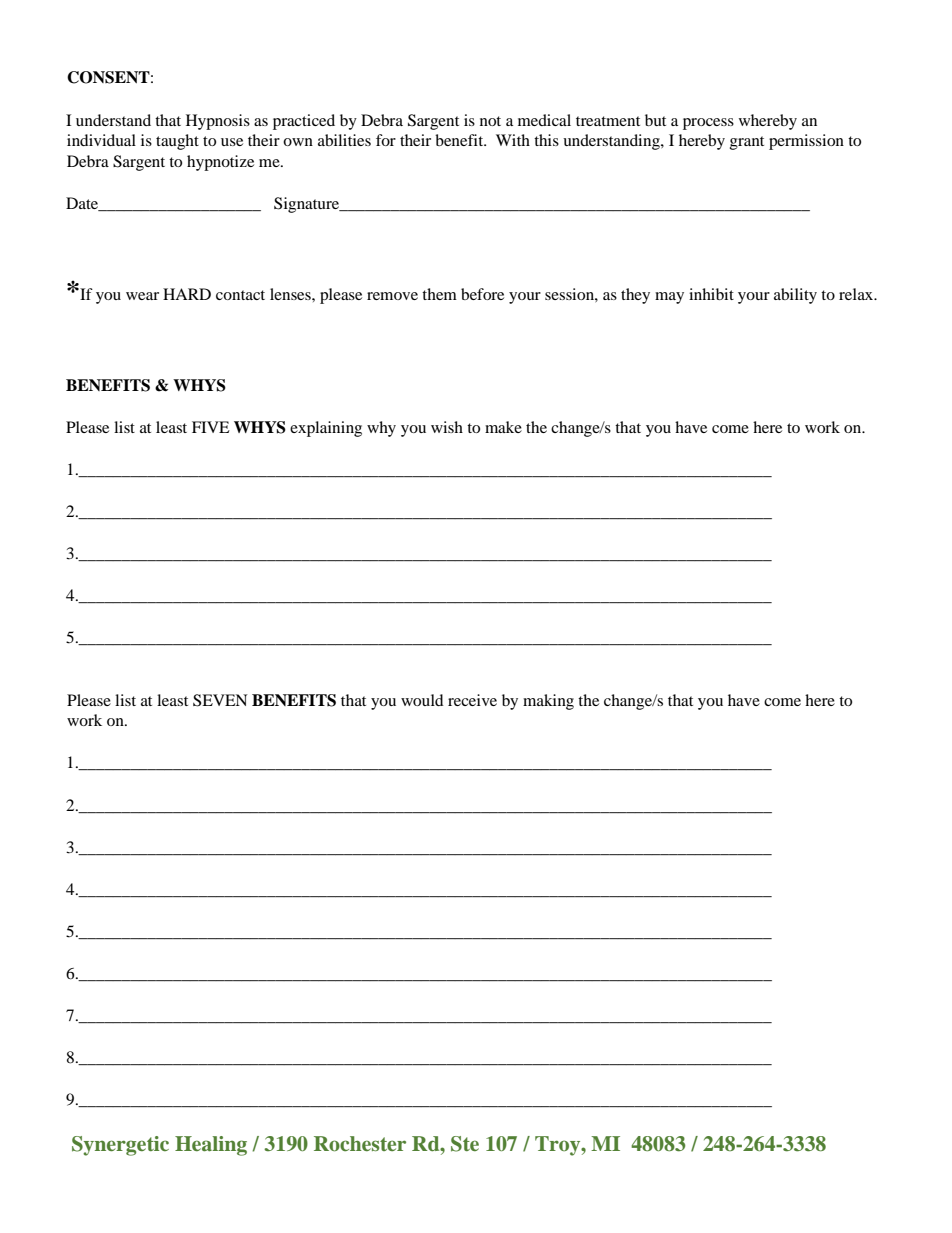 This screenshot has width=952, height=1233. What do you see at coordinates (187, 294) in the screenshot?
I see `HARD` at bounding box center [187, 294].
